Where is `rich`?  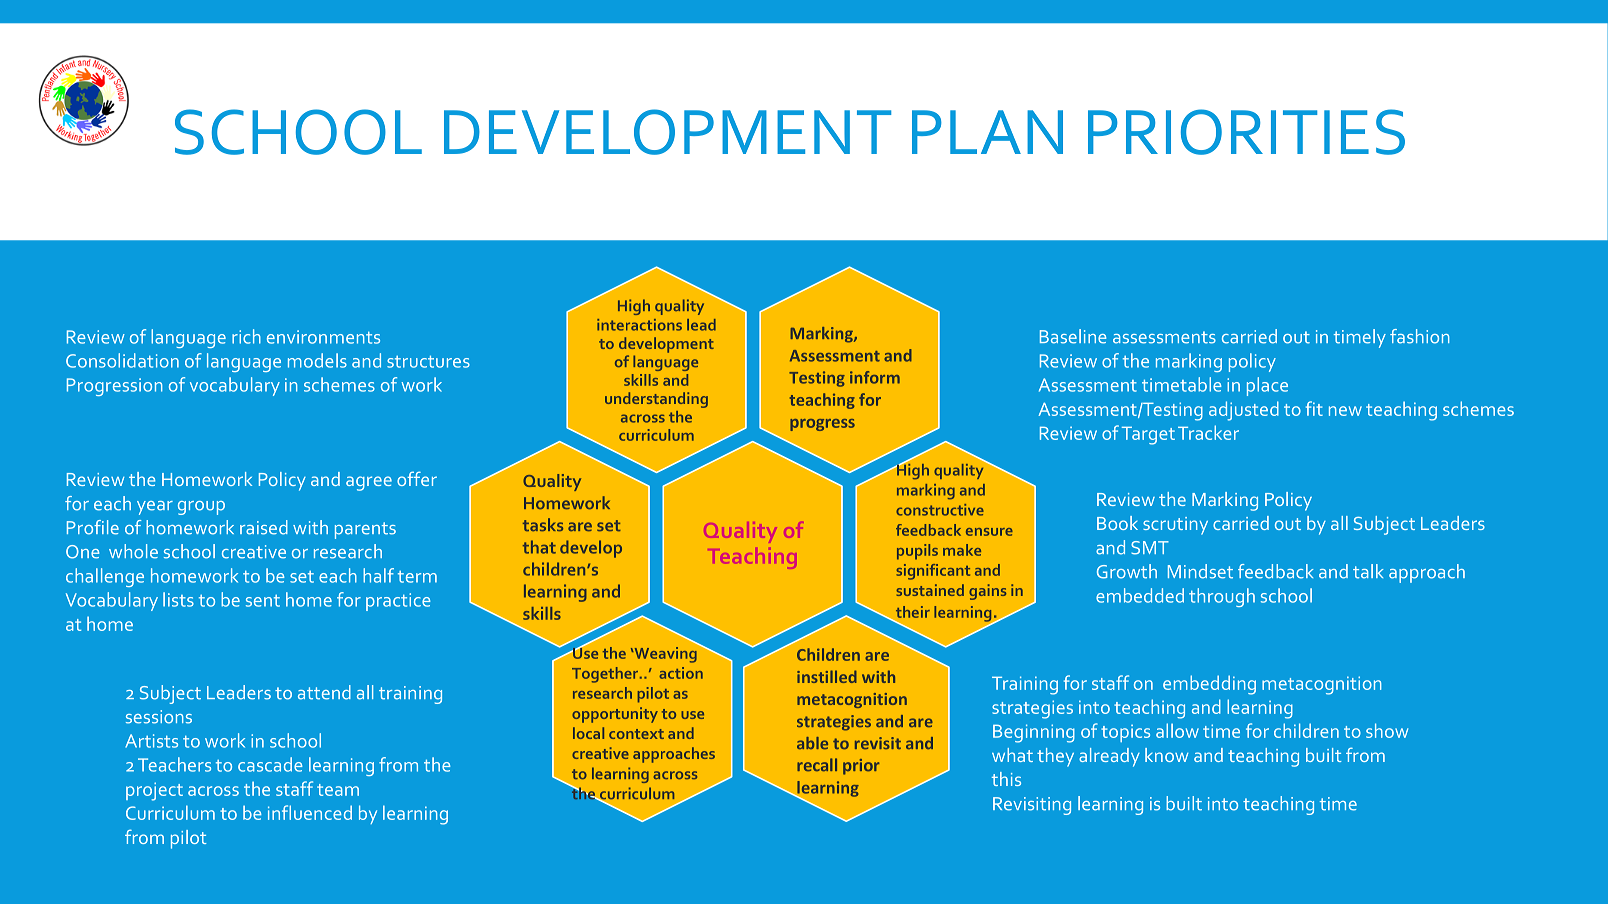
rich is located at coordinates (246, 336).
